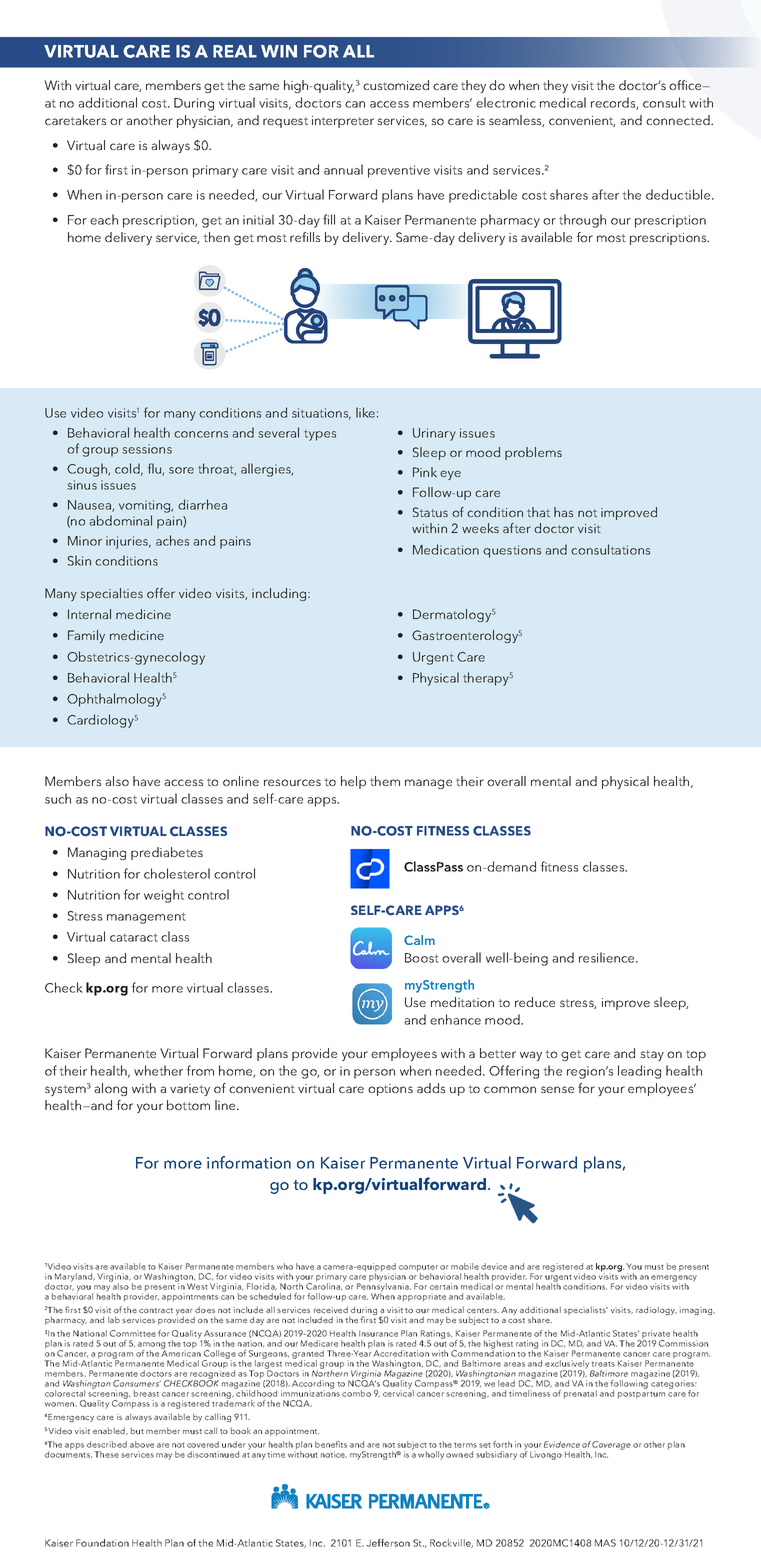 The height and width of the page is (1568, 761). I want to click on them, so click(385, 781).
